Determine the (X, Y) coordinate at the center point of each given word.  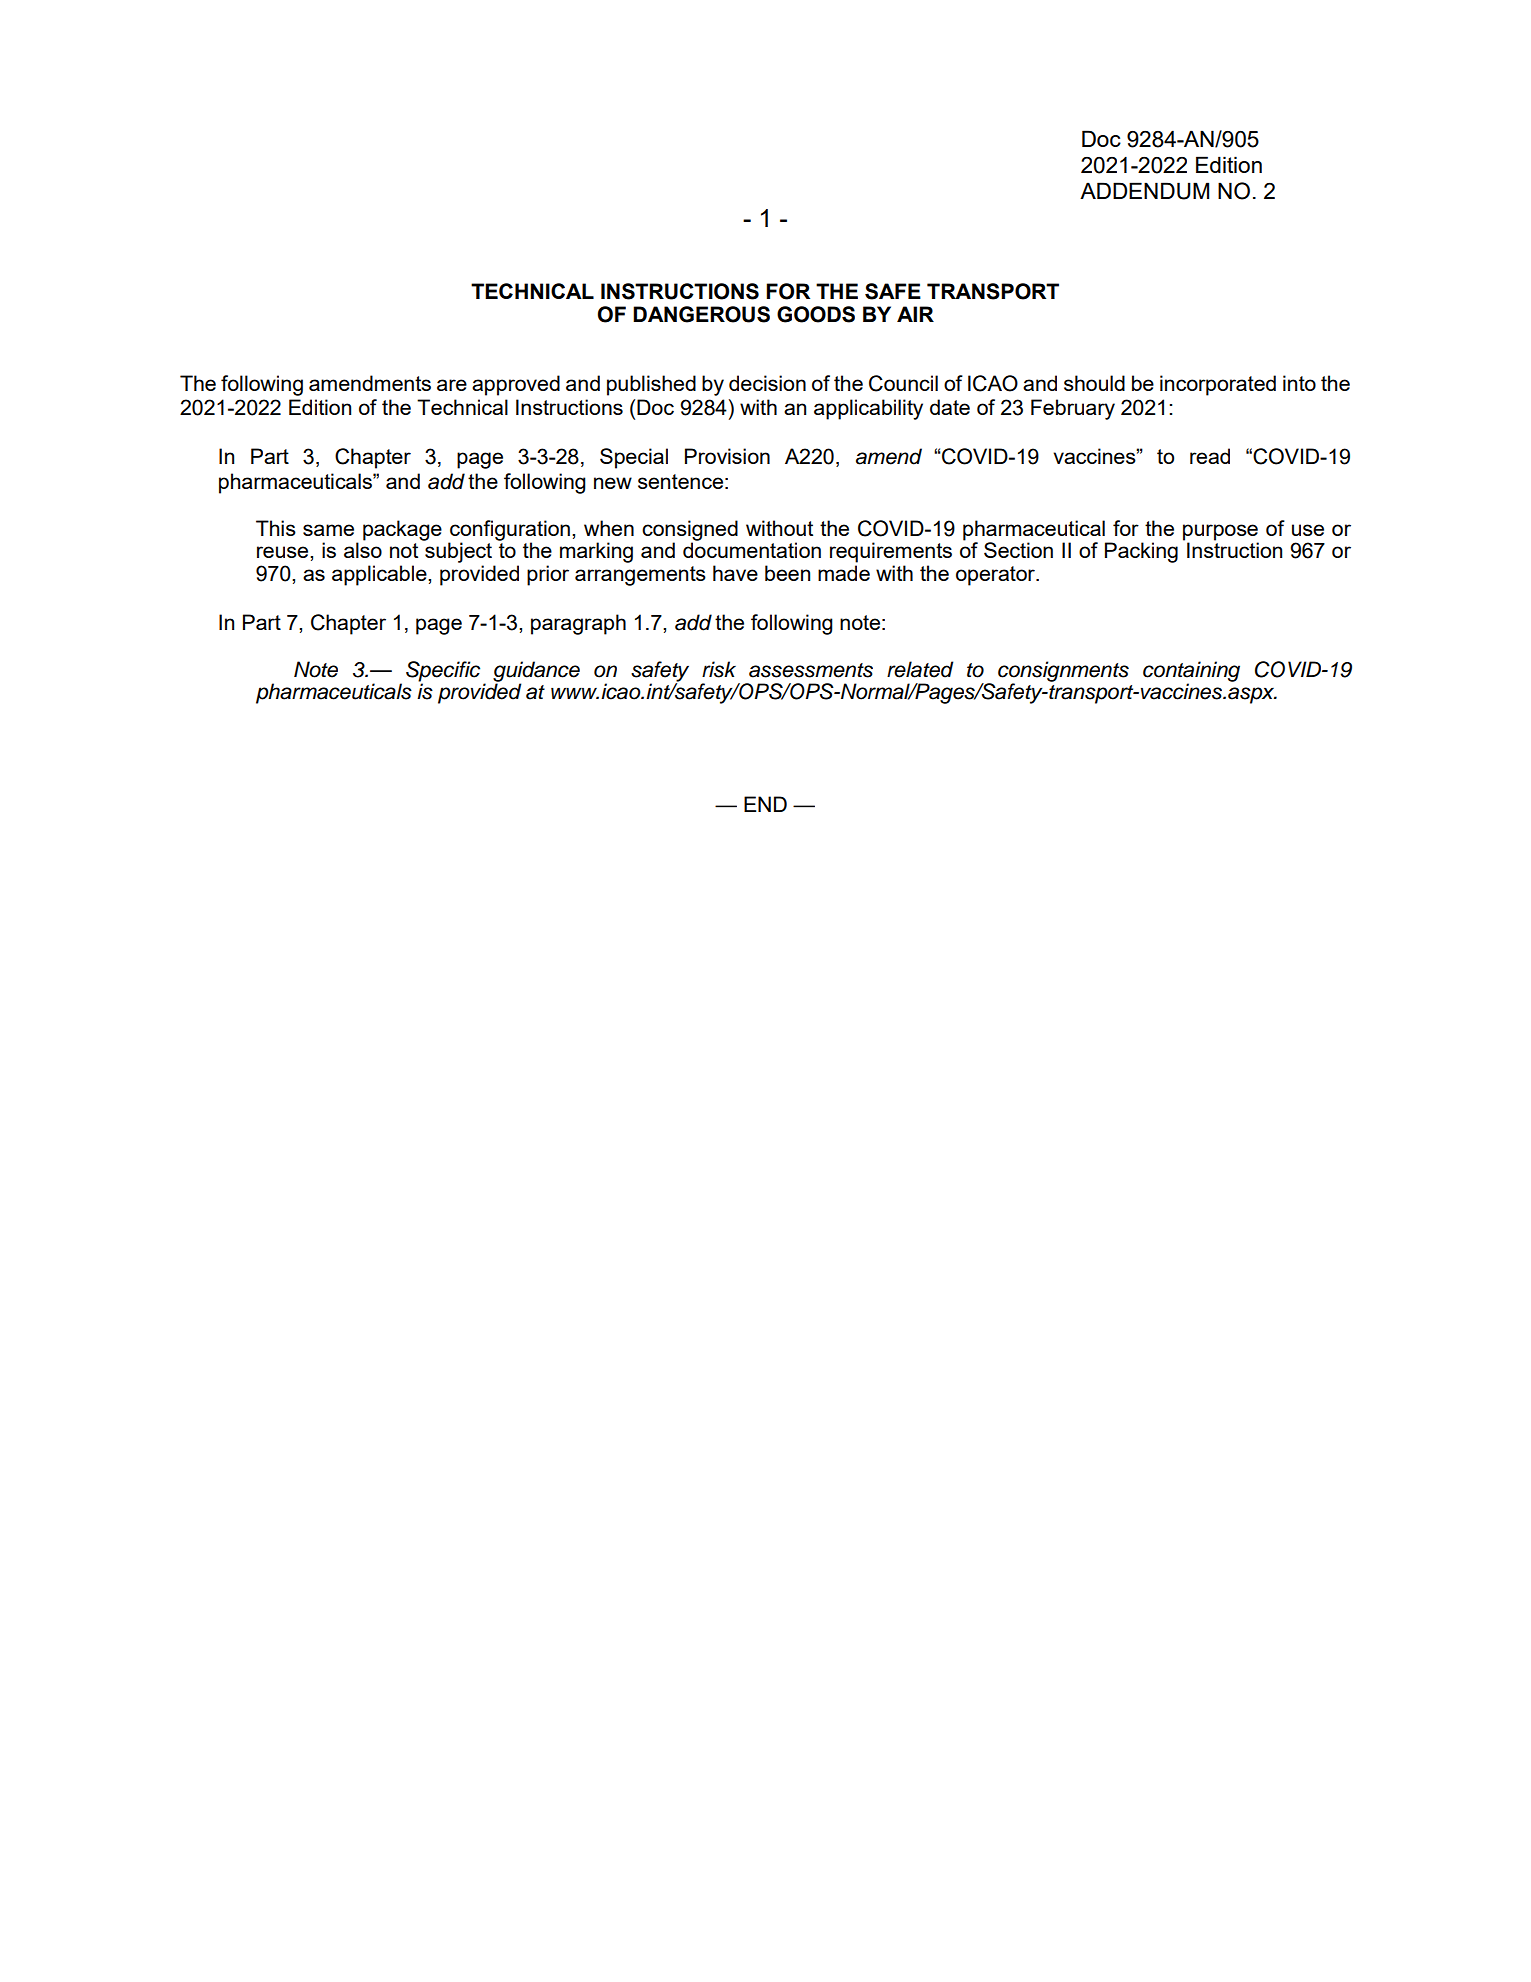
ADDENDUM (1144, 191)
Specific (443, 672)
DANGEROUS (701, 314)
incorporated (1218, 385)
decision (767, 383)
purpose (1221, 533)
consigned (690, 531)
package (402, 530)
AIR (915, 314)
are (452, 385)
